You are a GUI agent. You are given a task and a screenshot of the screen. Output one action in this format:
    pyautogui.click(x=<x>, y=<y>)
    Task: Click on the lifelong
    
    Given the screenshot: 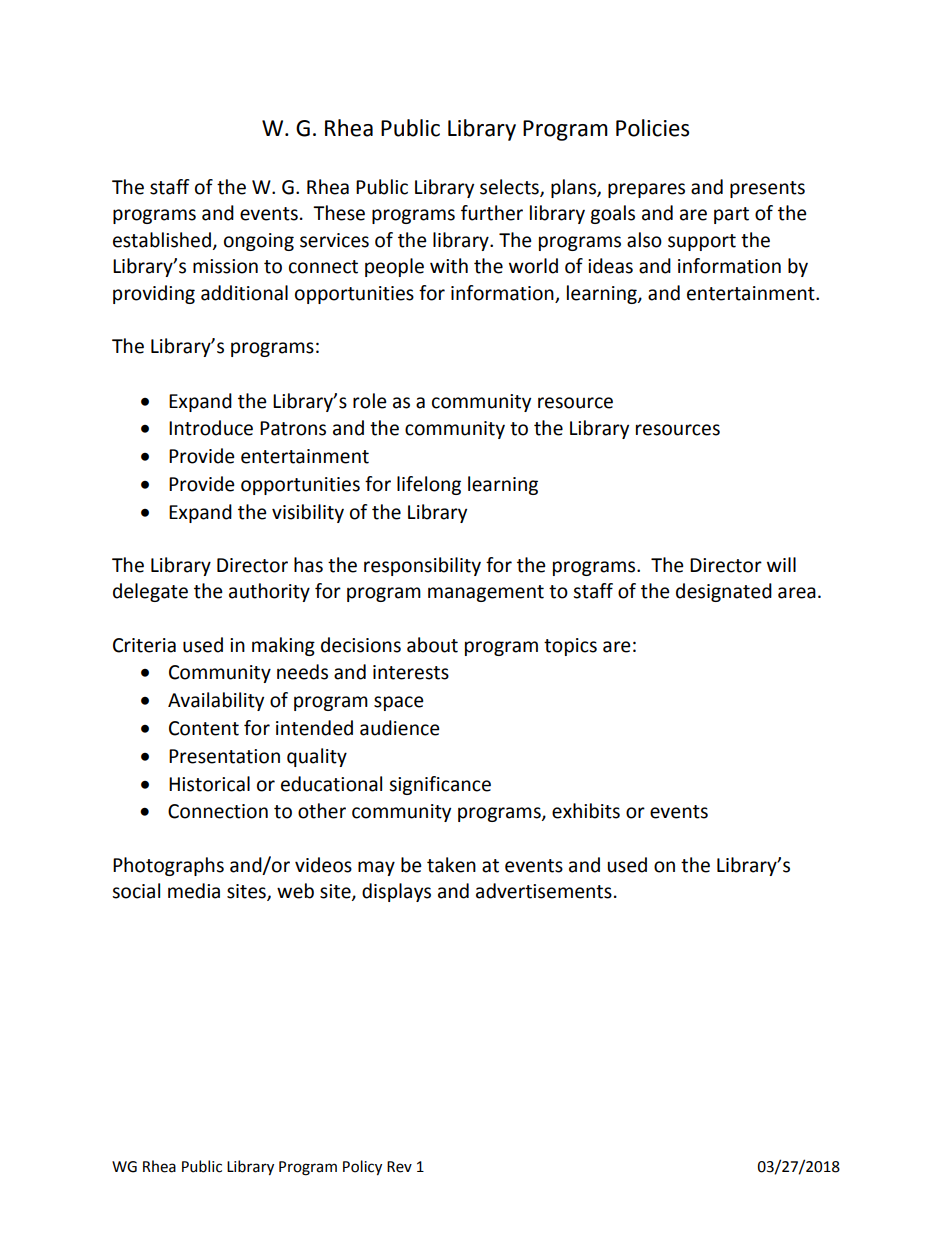 What is the action you would take?
    pyautogui.click(x=429, y=485)
